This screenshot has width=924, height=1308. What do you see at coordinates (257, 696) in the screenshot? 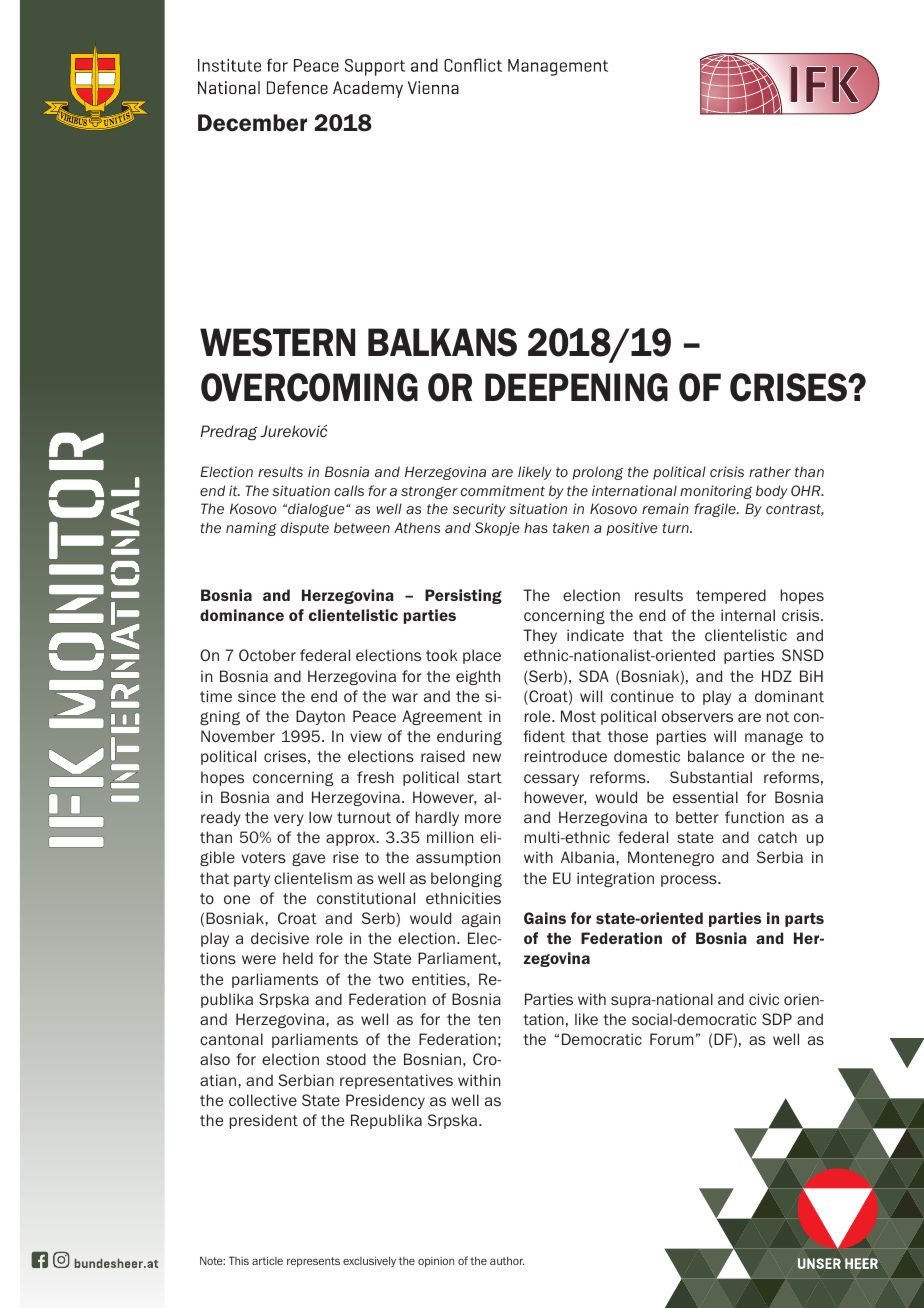
I see `since` at bounding box center [257, 696].
